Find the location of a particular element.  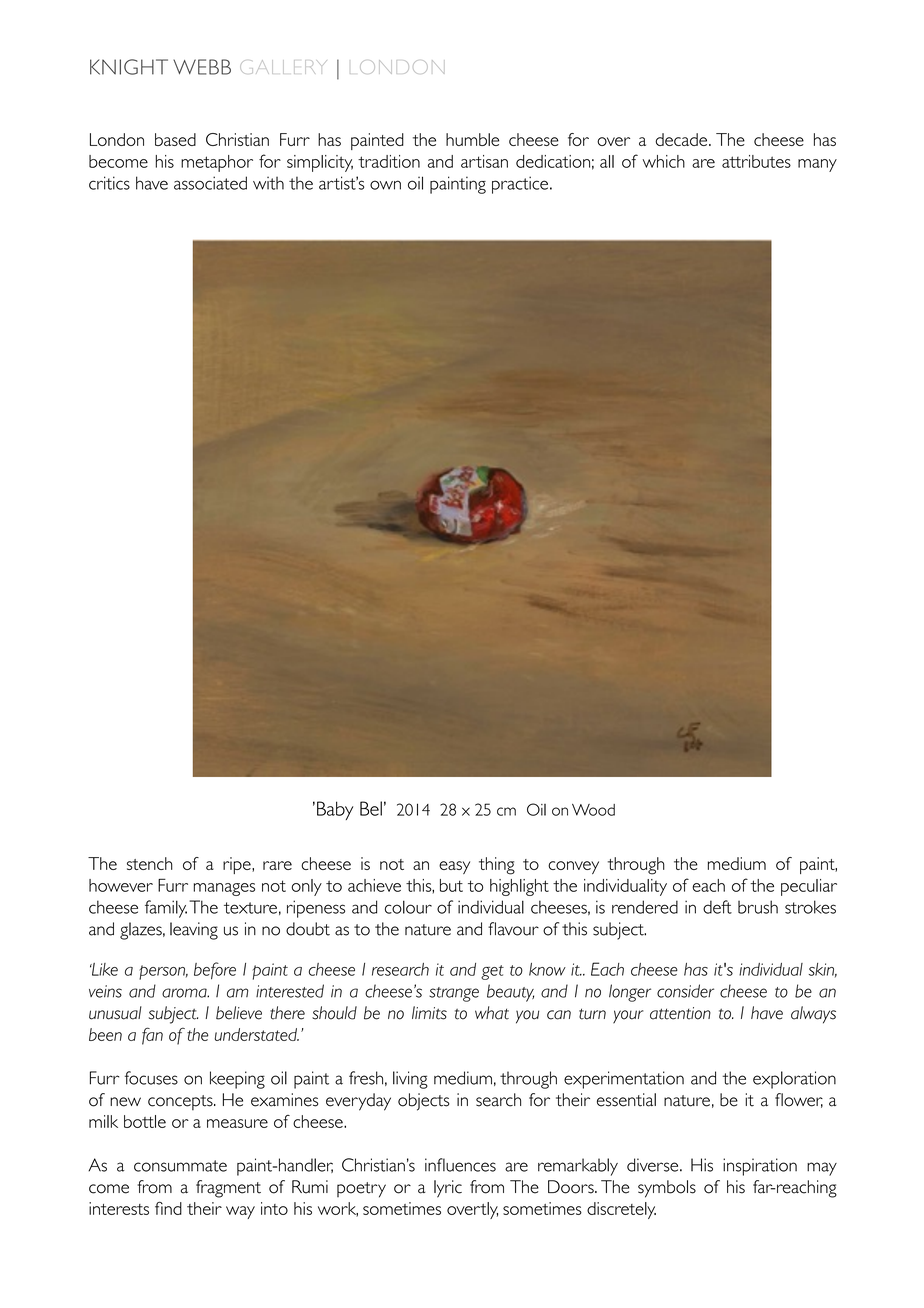

Baby is located at coordinates (335, 810).
